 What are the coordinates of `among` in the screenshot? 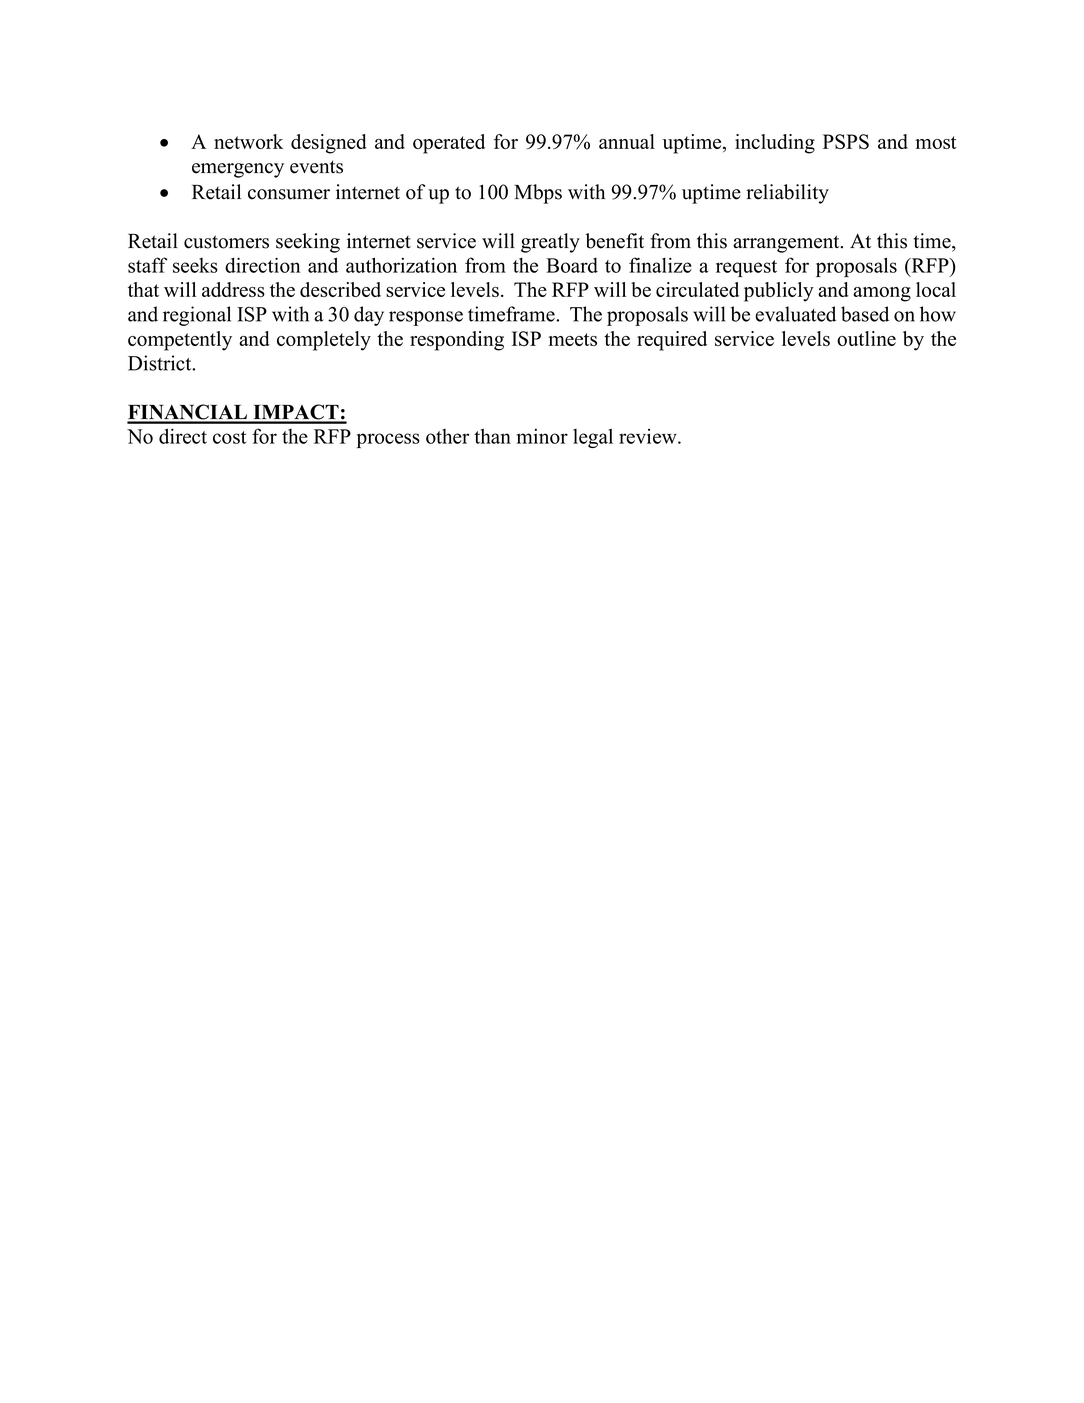 It's located at (882, 294).
